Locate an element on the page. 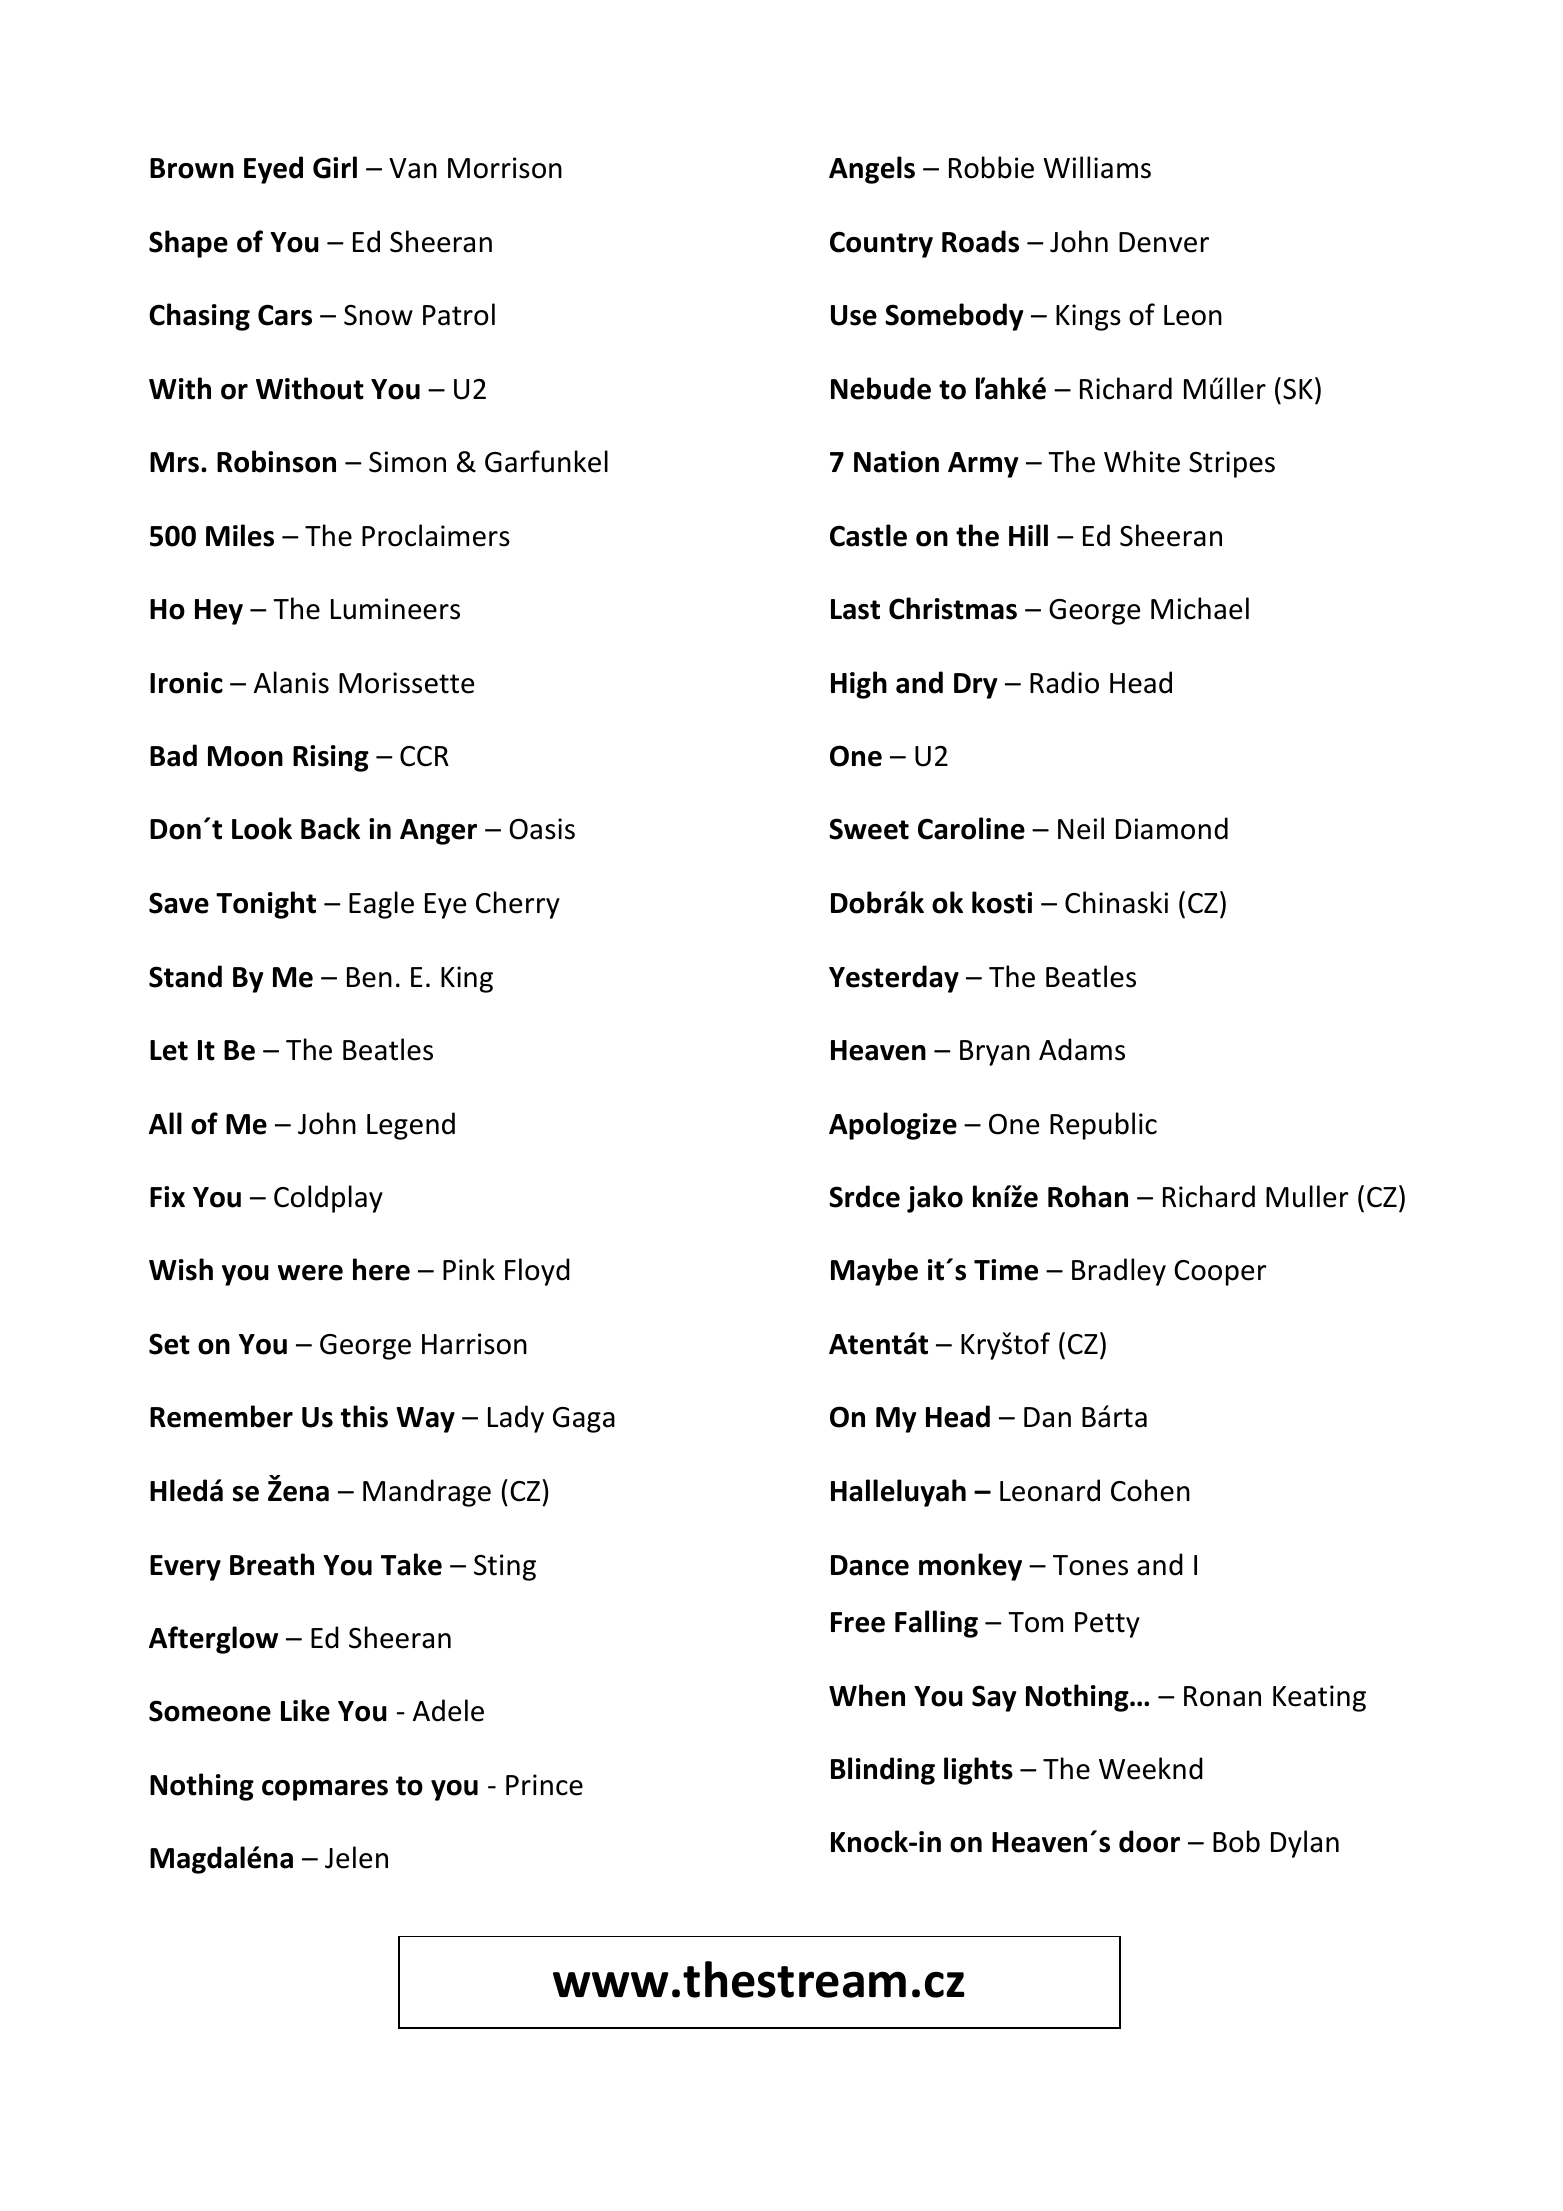 The image size is (1563, 2211). Ben is located at coordinates (369, 977).
